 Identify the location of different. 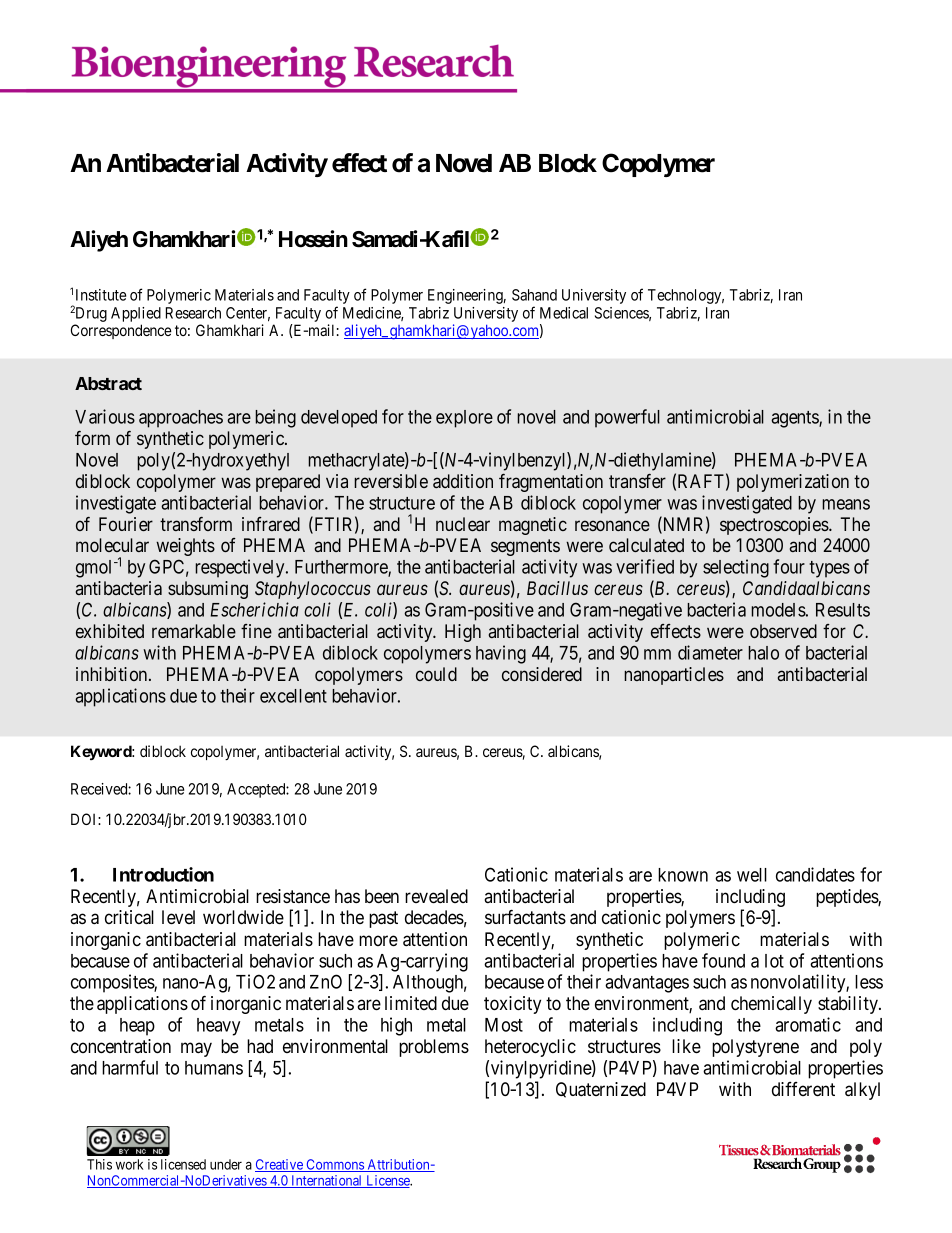
(803, 1089).
